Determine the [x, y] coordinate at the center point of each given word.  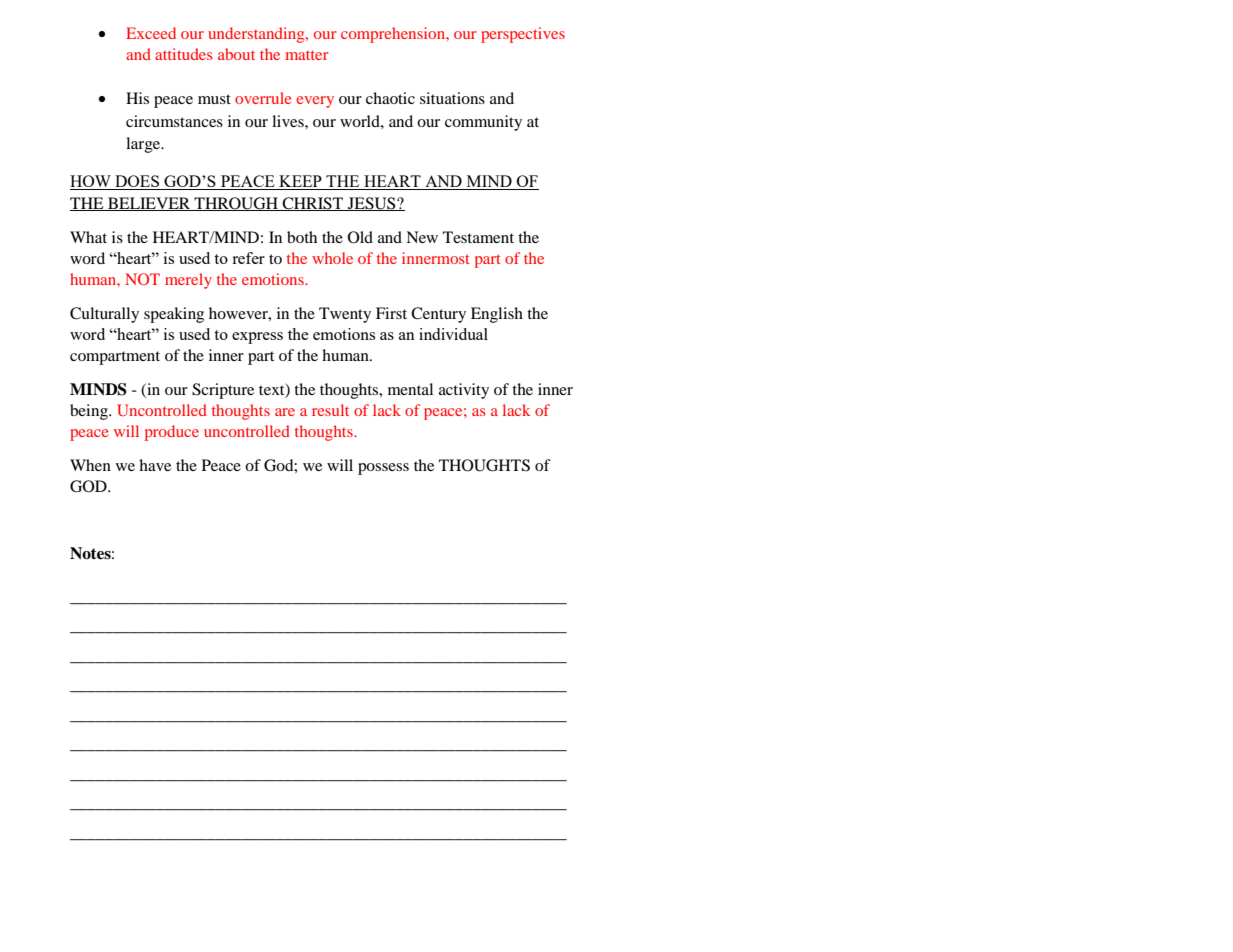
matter [307, 55]
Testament [478, 237]
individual [453, 334]
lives [289, 121]
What [88, 237]
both [302, 237]
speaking [174, 315]
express [257, 338]
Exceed [151, 33]
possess [383, 469]
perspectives [523, 35]
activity [464, 391]
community [483, 123]
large [144, 145]
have [155, 465]
